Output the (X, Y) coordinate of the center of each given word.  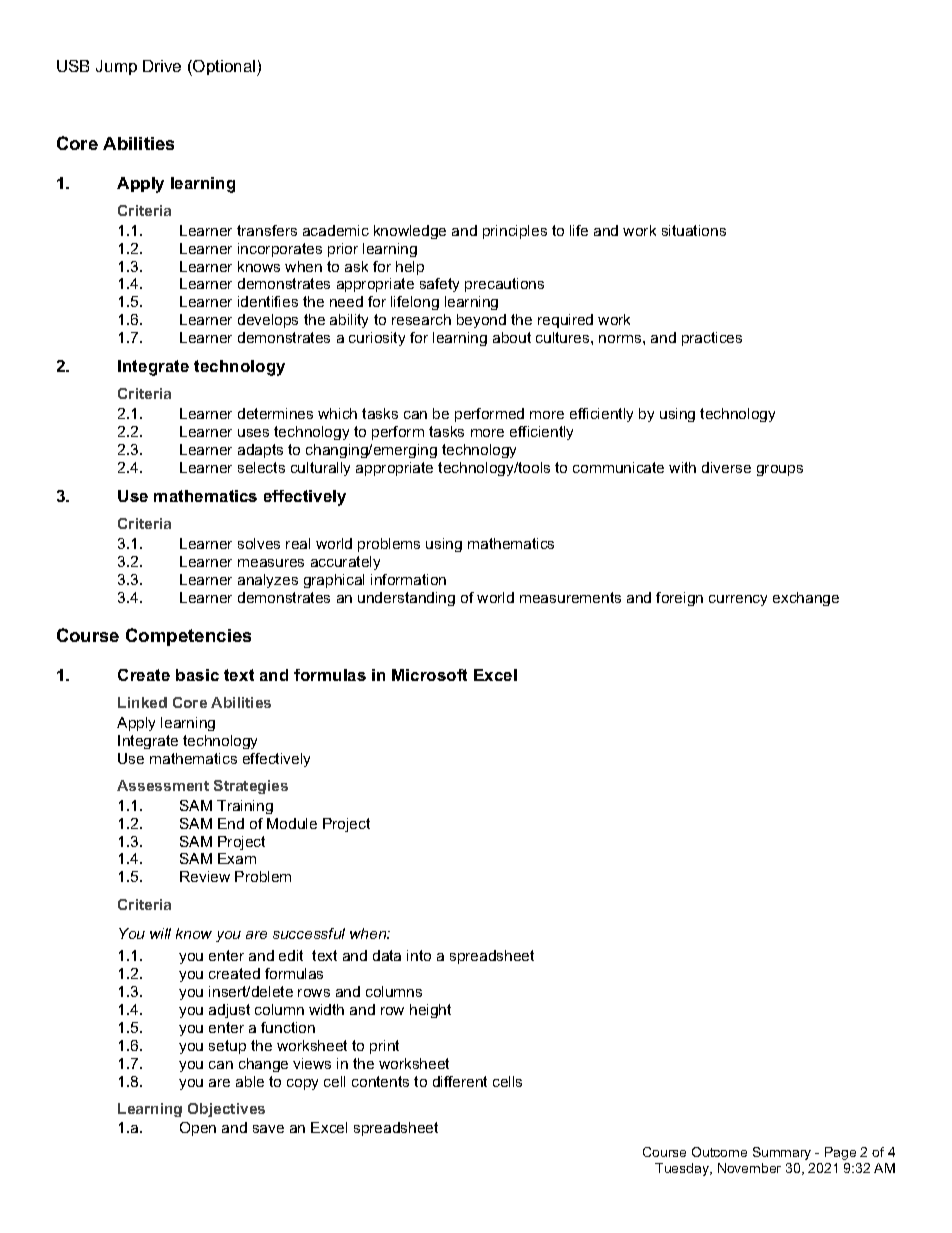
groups (780, 470)
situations (694, 230)
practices (712, 339)
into (419, 955)
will (160, 933)
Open (198, 1129)
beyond (481, 321)
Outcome (719, 1152)
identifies (268, 301)
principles (515, 232)
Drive (162, 66)
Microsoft (429, 675)
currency (738, 600)
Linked (142, 702)
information (408, 579)
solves (259, 543)
